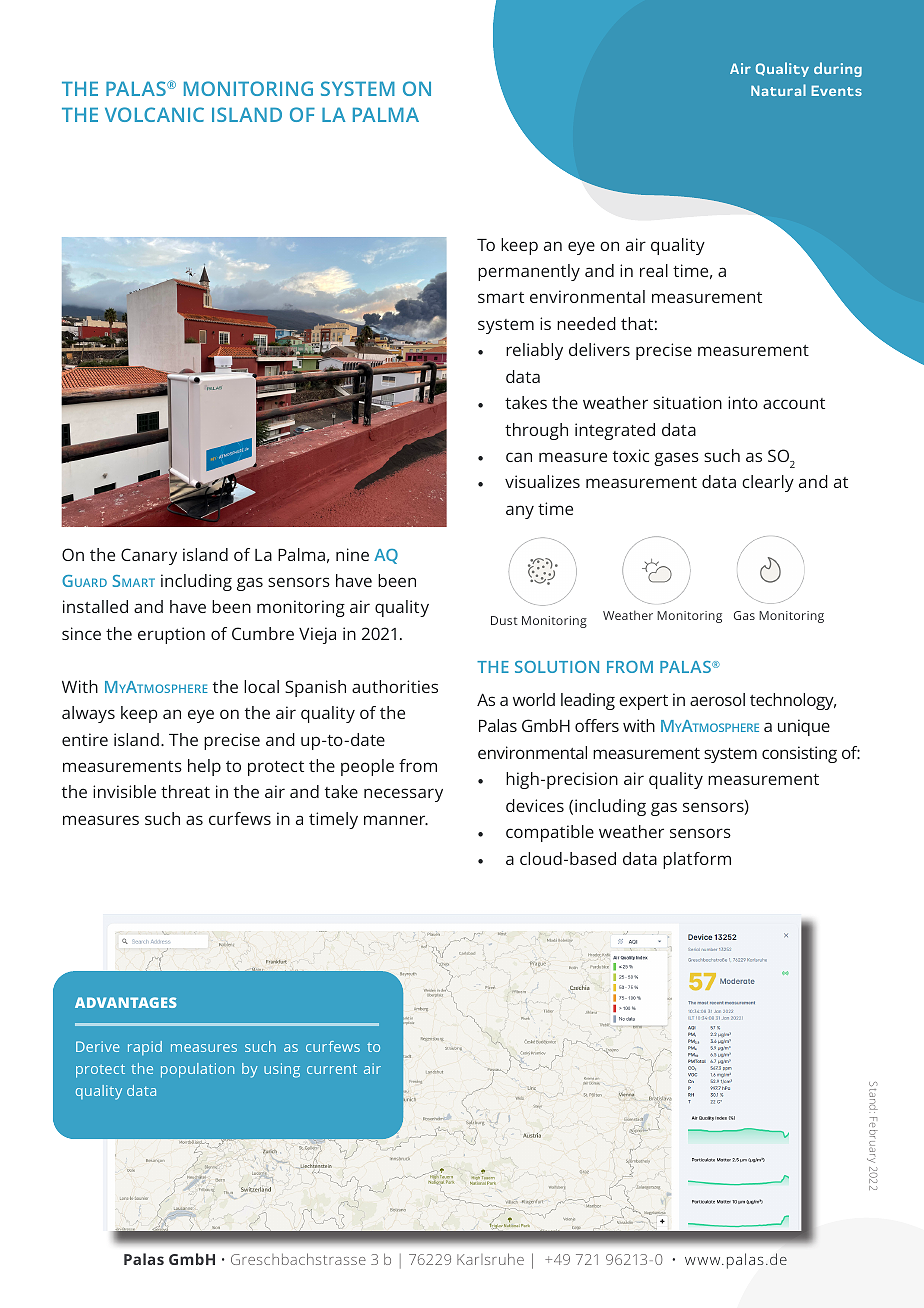 The image size is (924, 1308). I want to click on permanently, so click(529, 272).
